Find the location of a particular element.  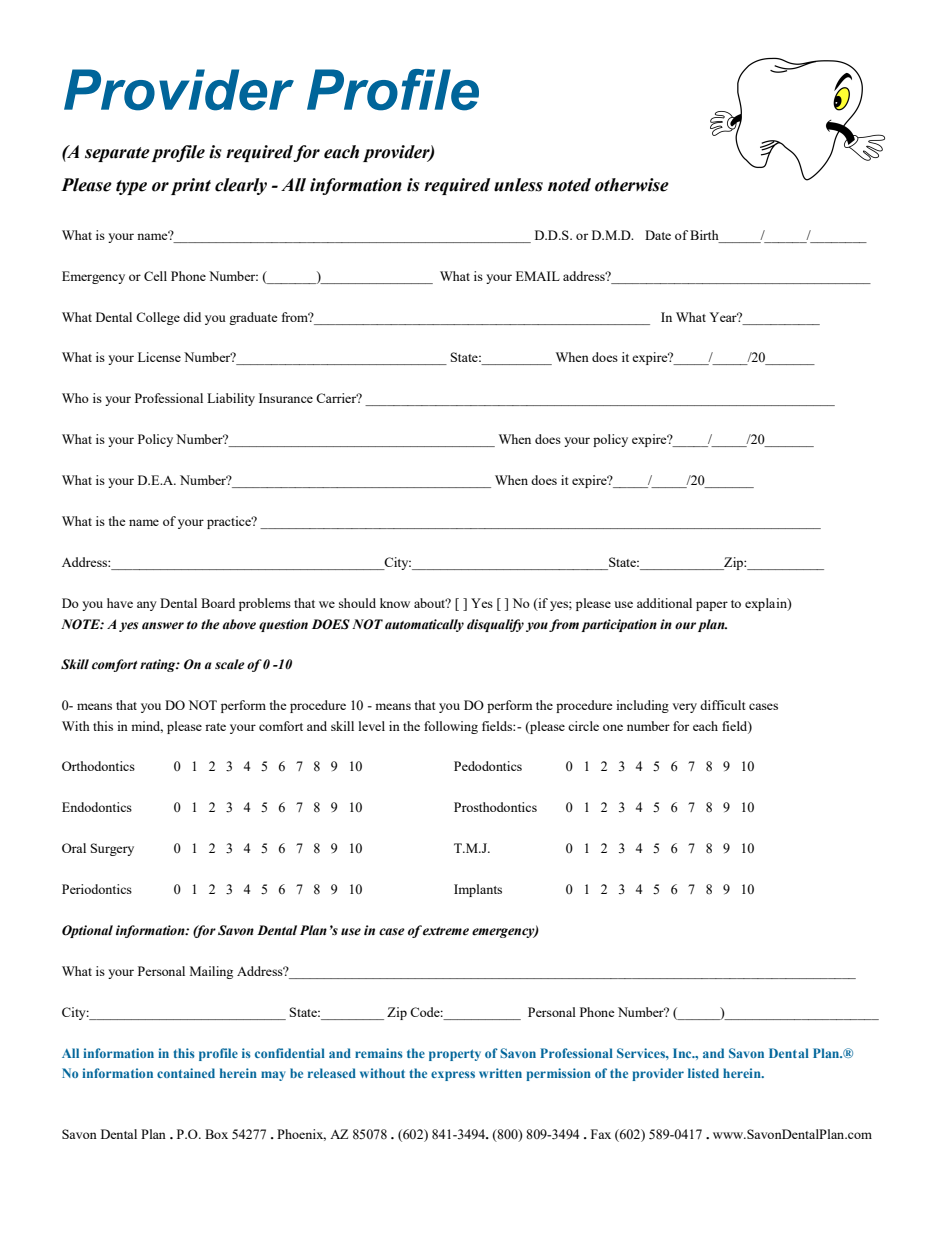

answer is located at coordinates (163, 625).
